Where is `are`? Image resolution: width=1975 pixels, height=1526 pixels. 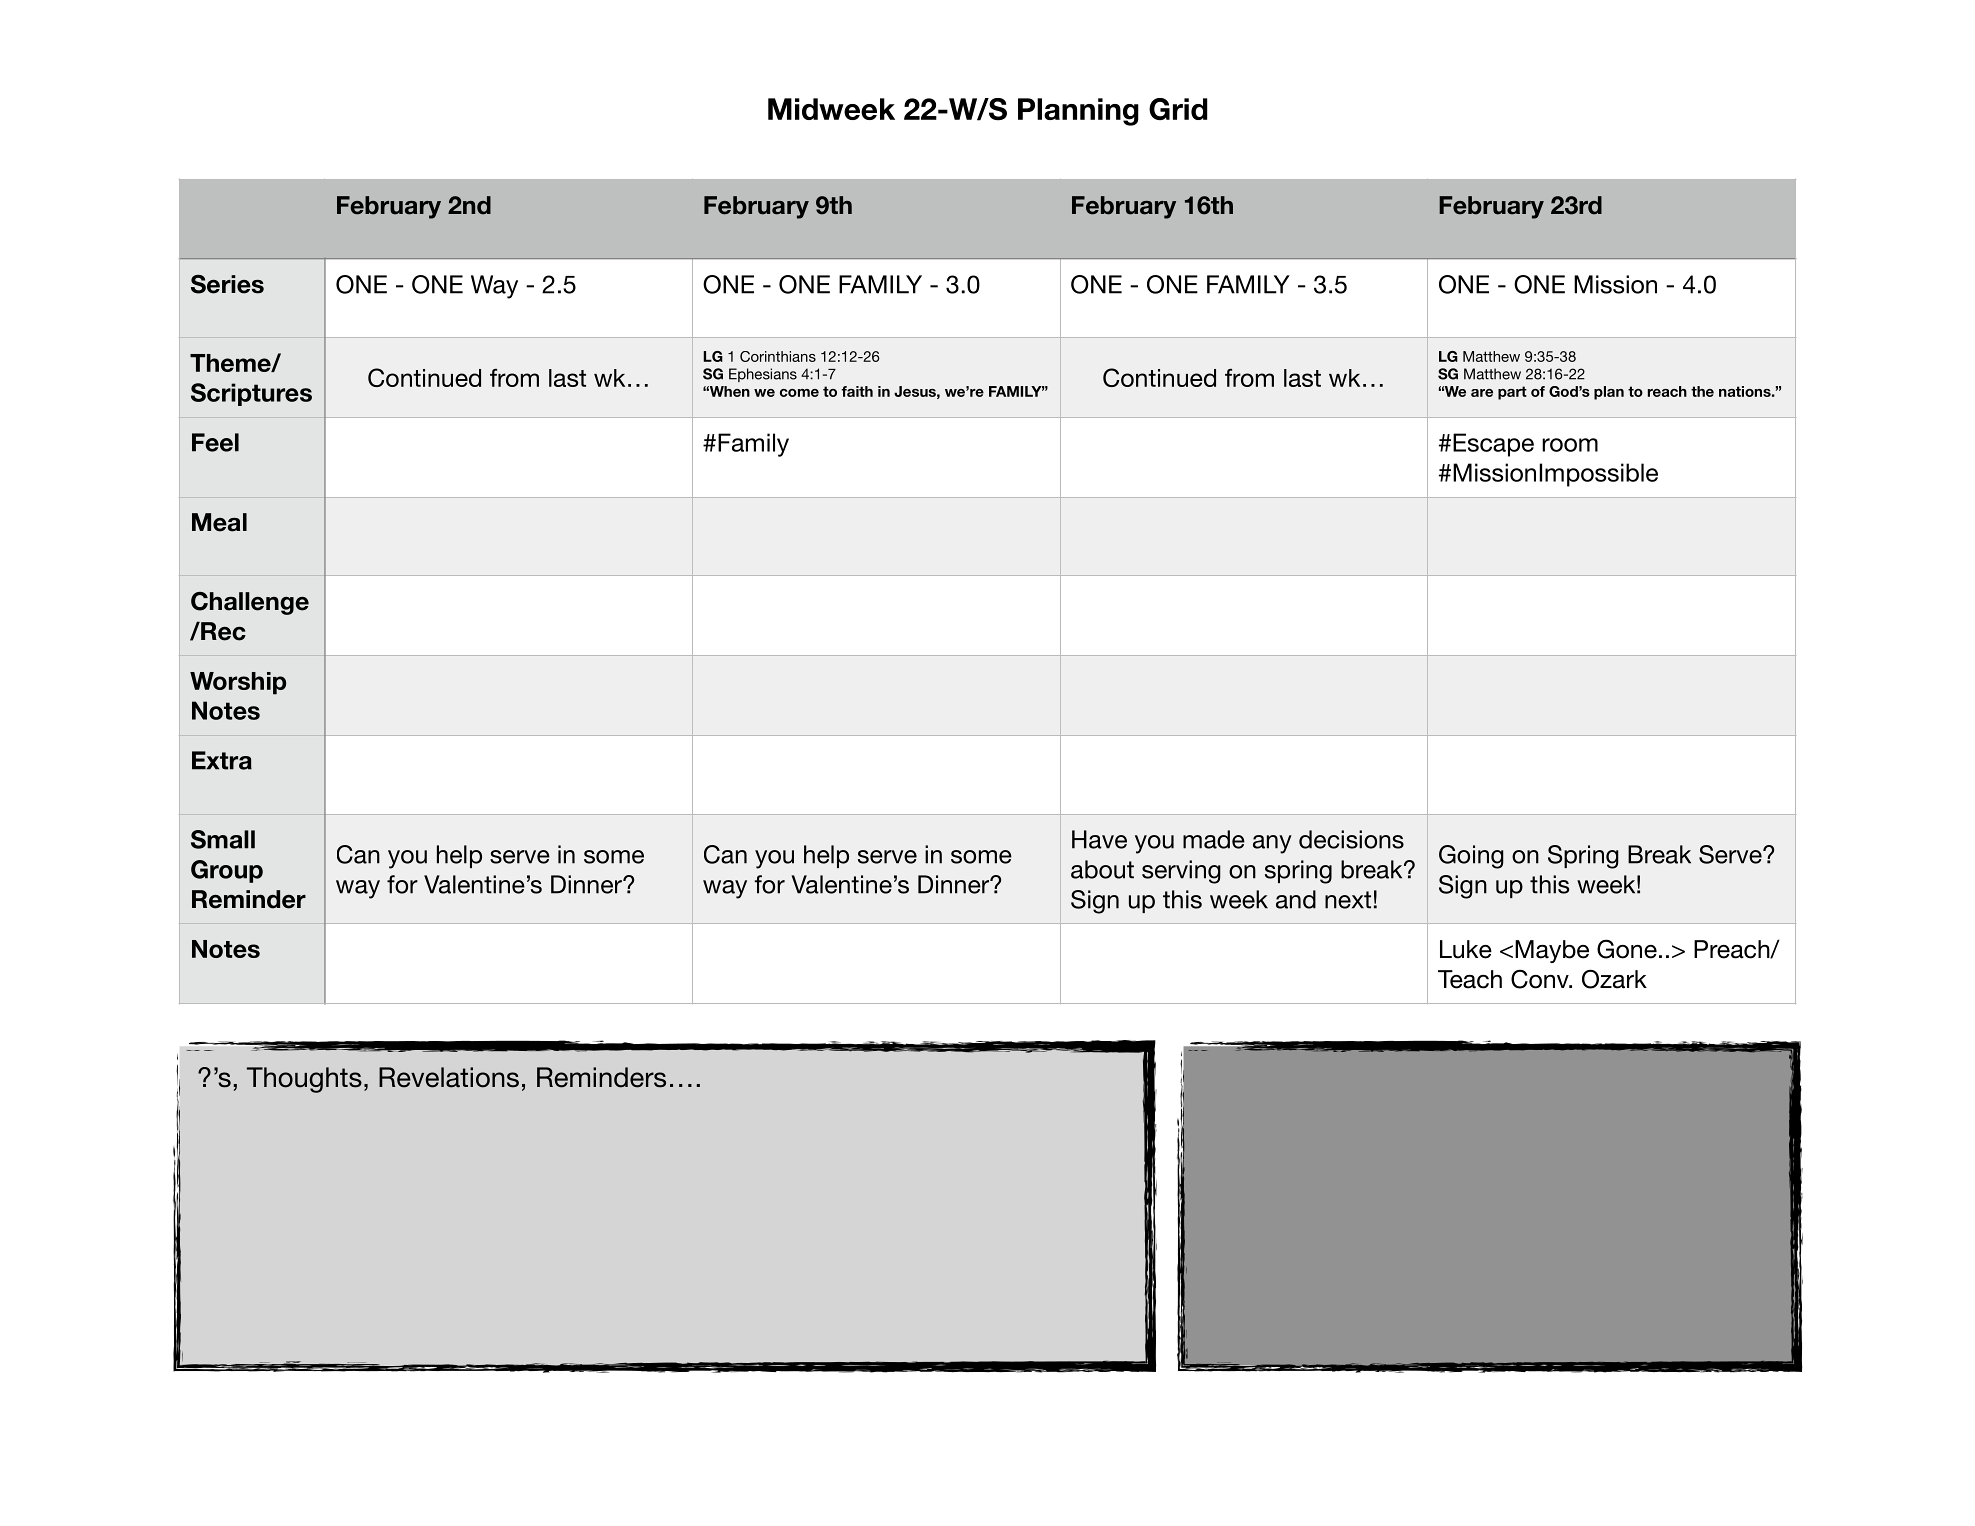 are is located at coordinates (1482, 393).
